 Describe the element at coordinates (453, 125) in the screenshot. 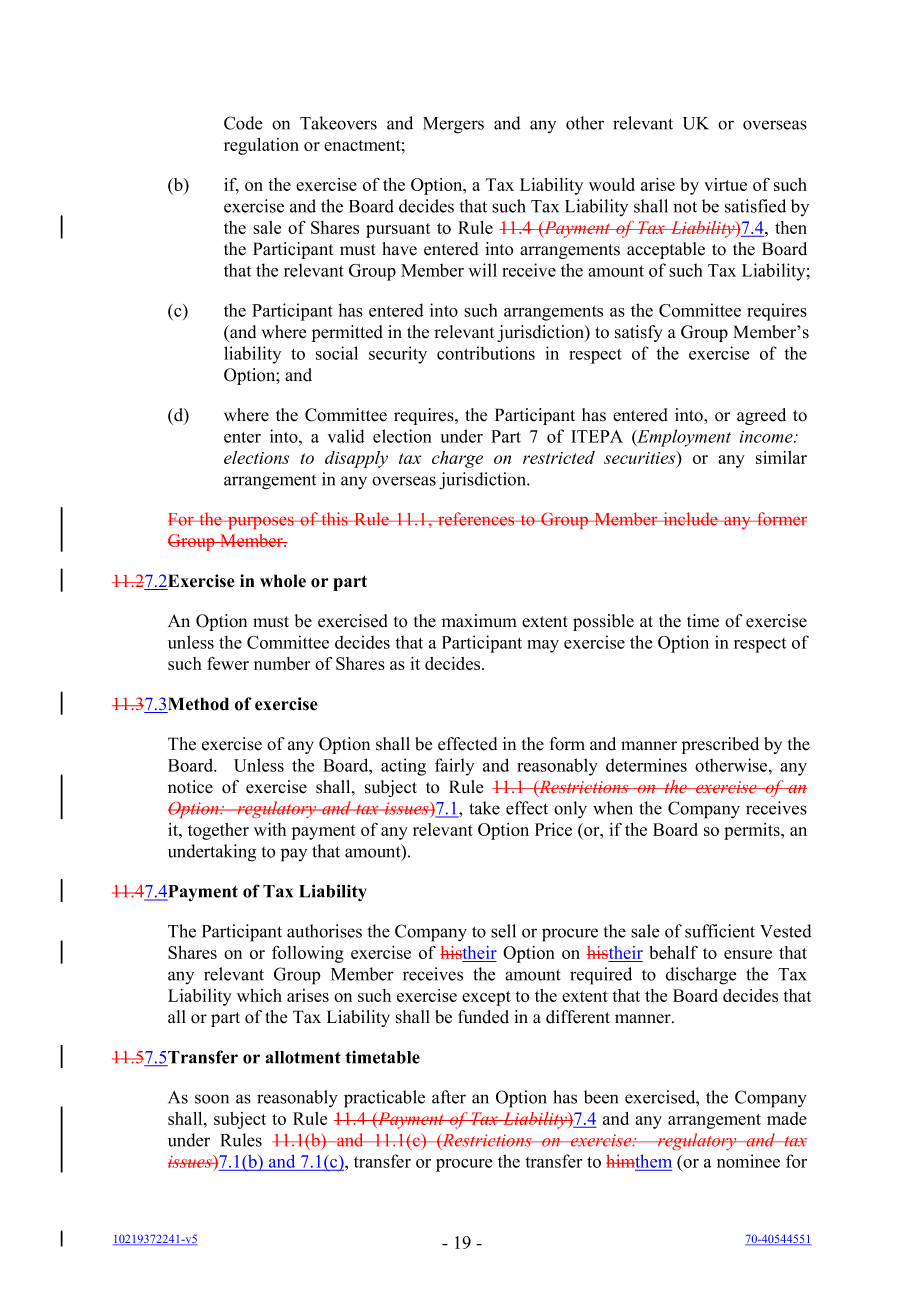

I see `Mergers` at that location.
